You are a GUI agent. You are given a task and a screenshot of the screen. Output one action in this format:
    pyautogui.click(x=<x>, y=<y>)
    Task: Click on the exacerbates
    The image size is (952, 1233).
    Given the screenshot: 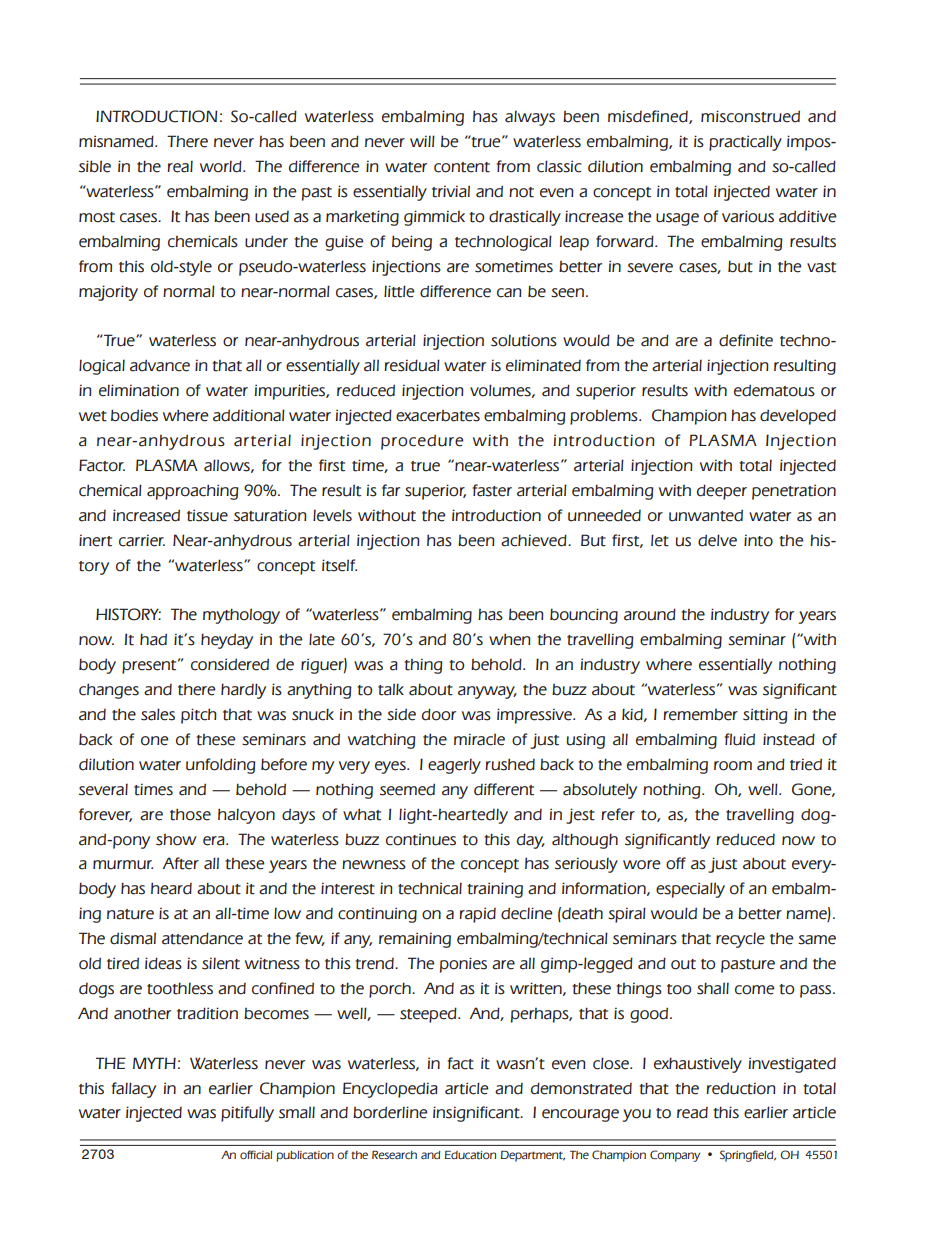 What is the action you would take?
    pyautogui.click(x=438, y=416)
